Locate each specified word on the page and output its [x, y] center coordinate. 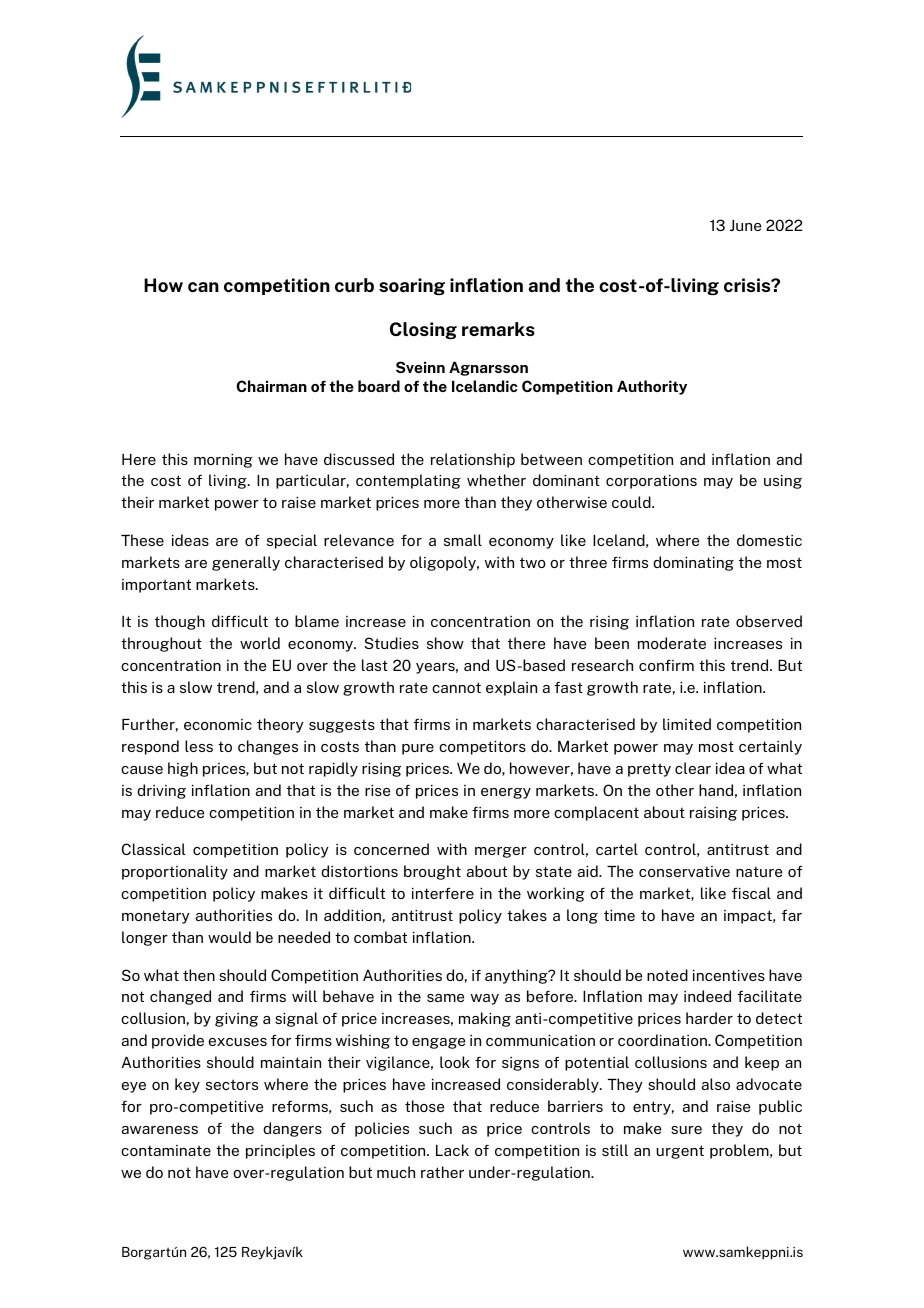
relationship [473, 460]
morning [223, 461]
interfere [443, 893]
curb [354, 285]
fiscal [751, 893]
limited [687, 724]
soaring [412, 286]
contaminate [166, 1150]
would [229, 937]
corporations [651, 482]
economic [218, 724]
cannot [456, 687]
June [745, 225]
